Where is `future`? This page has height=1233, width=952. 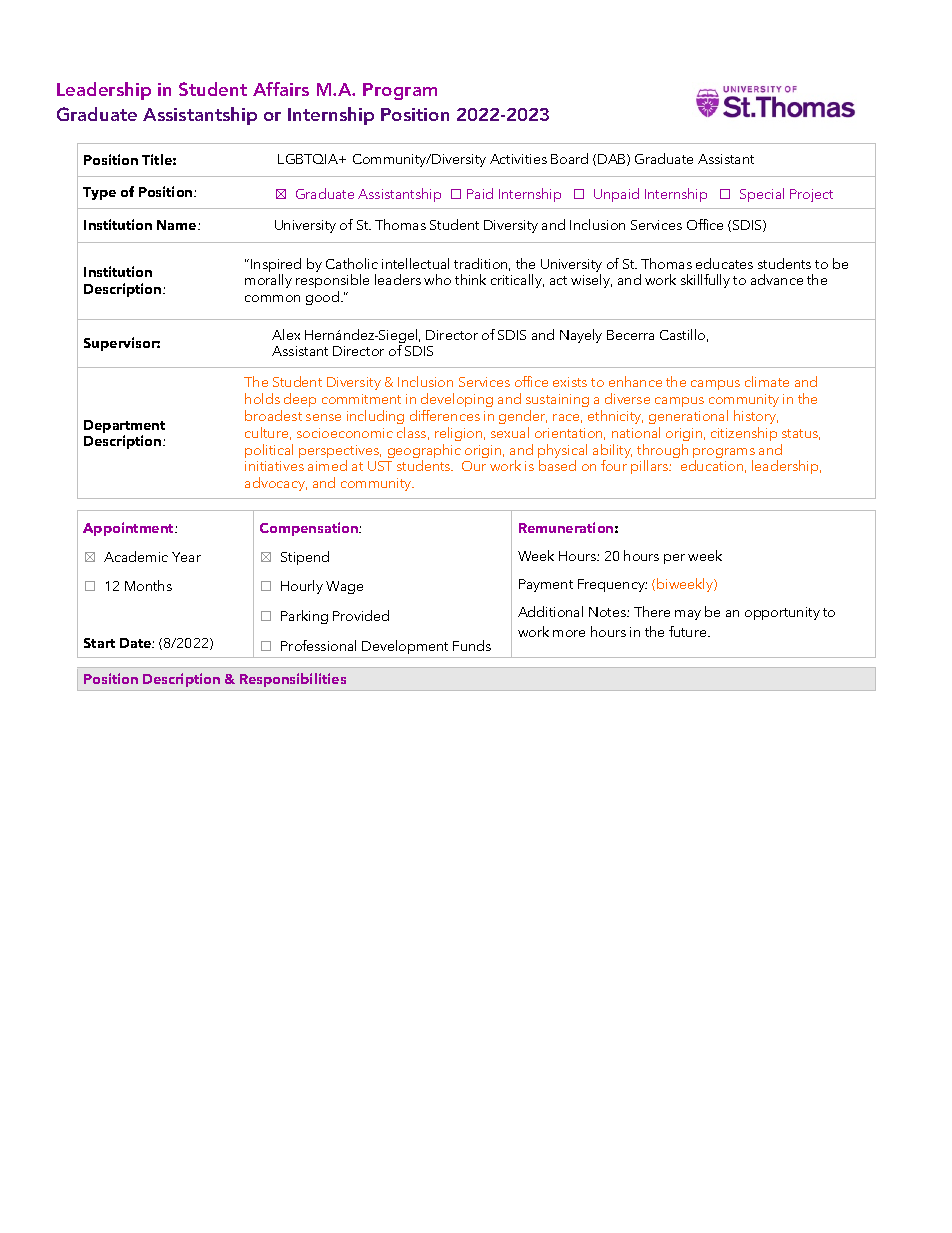
future is located at coordinates (689, 631).
